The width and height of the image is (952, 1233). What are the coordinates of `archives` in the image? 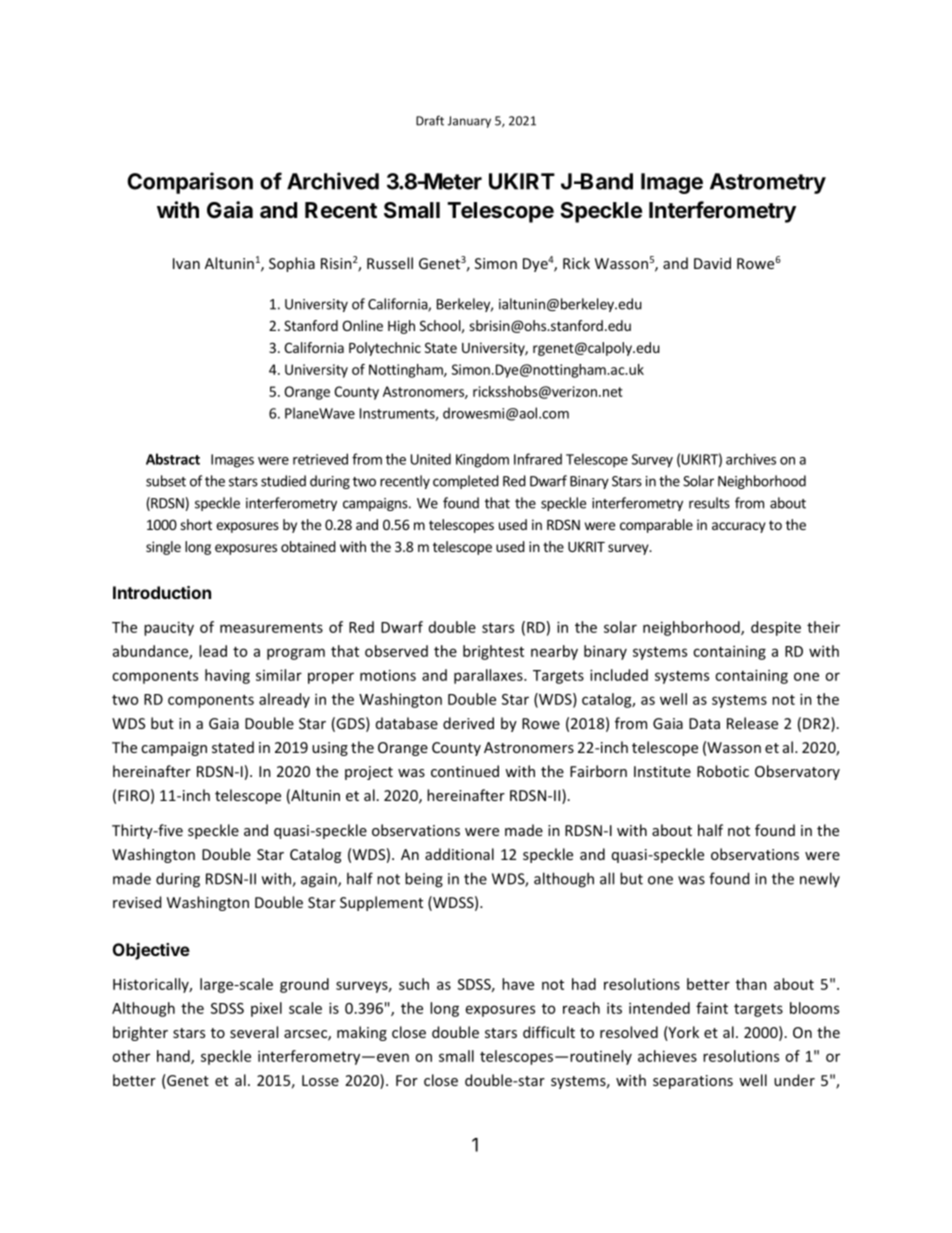 It's located at (751, 459).
